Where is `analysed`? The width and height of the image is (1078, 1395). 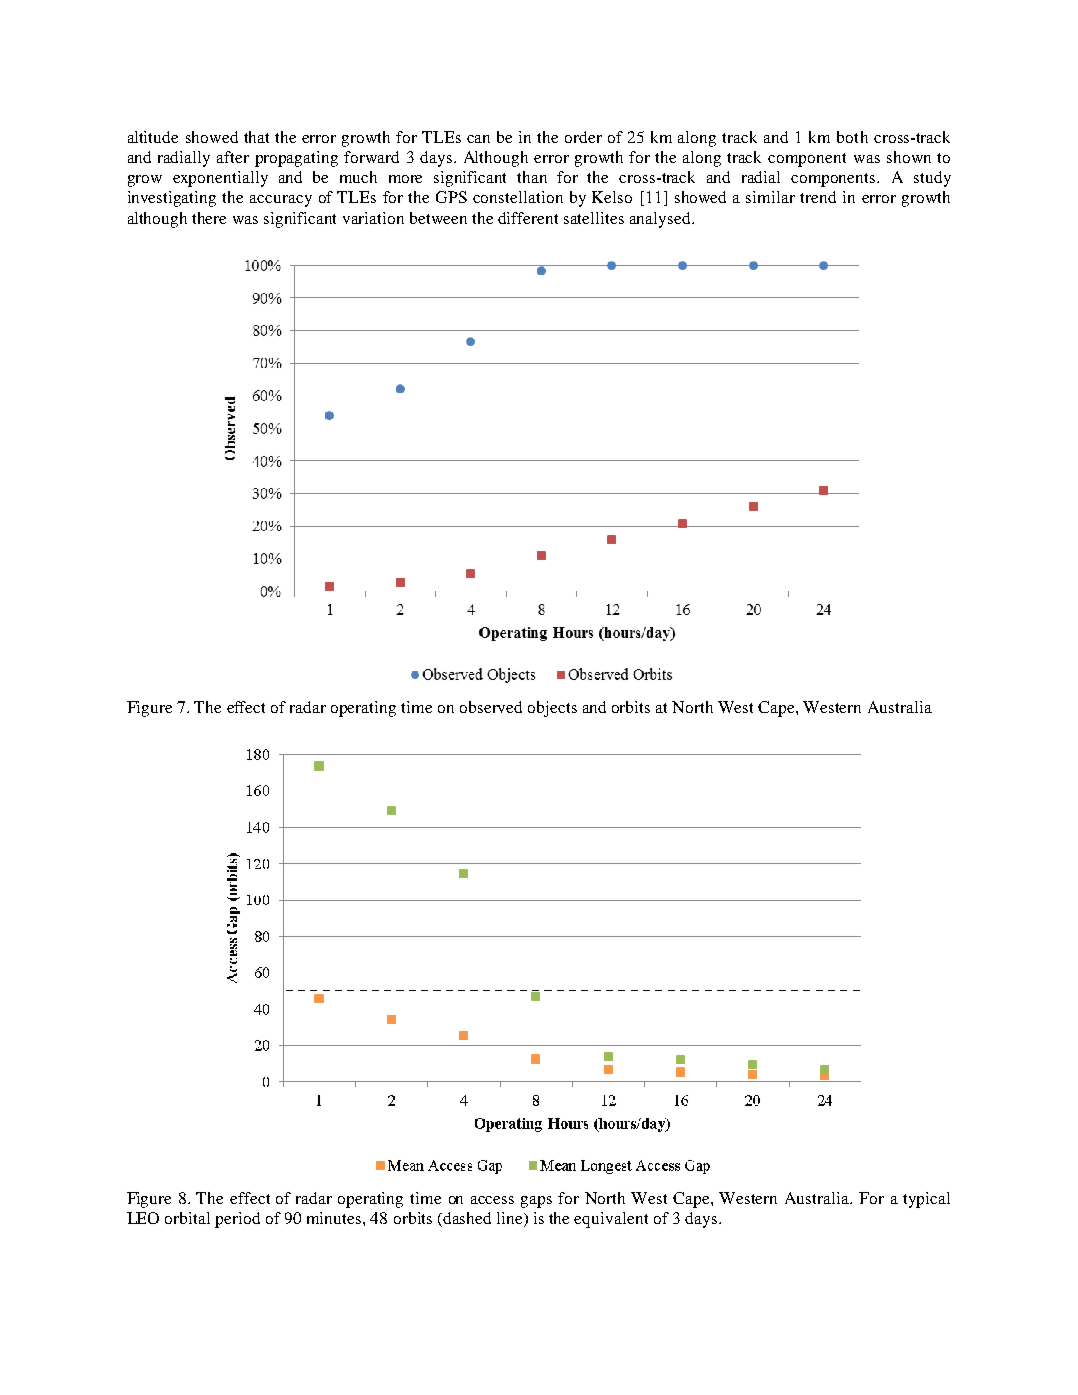
analysed is located at coordinates (661, 220).
